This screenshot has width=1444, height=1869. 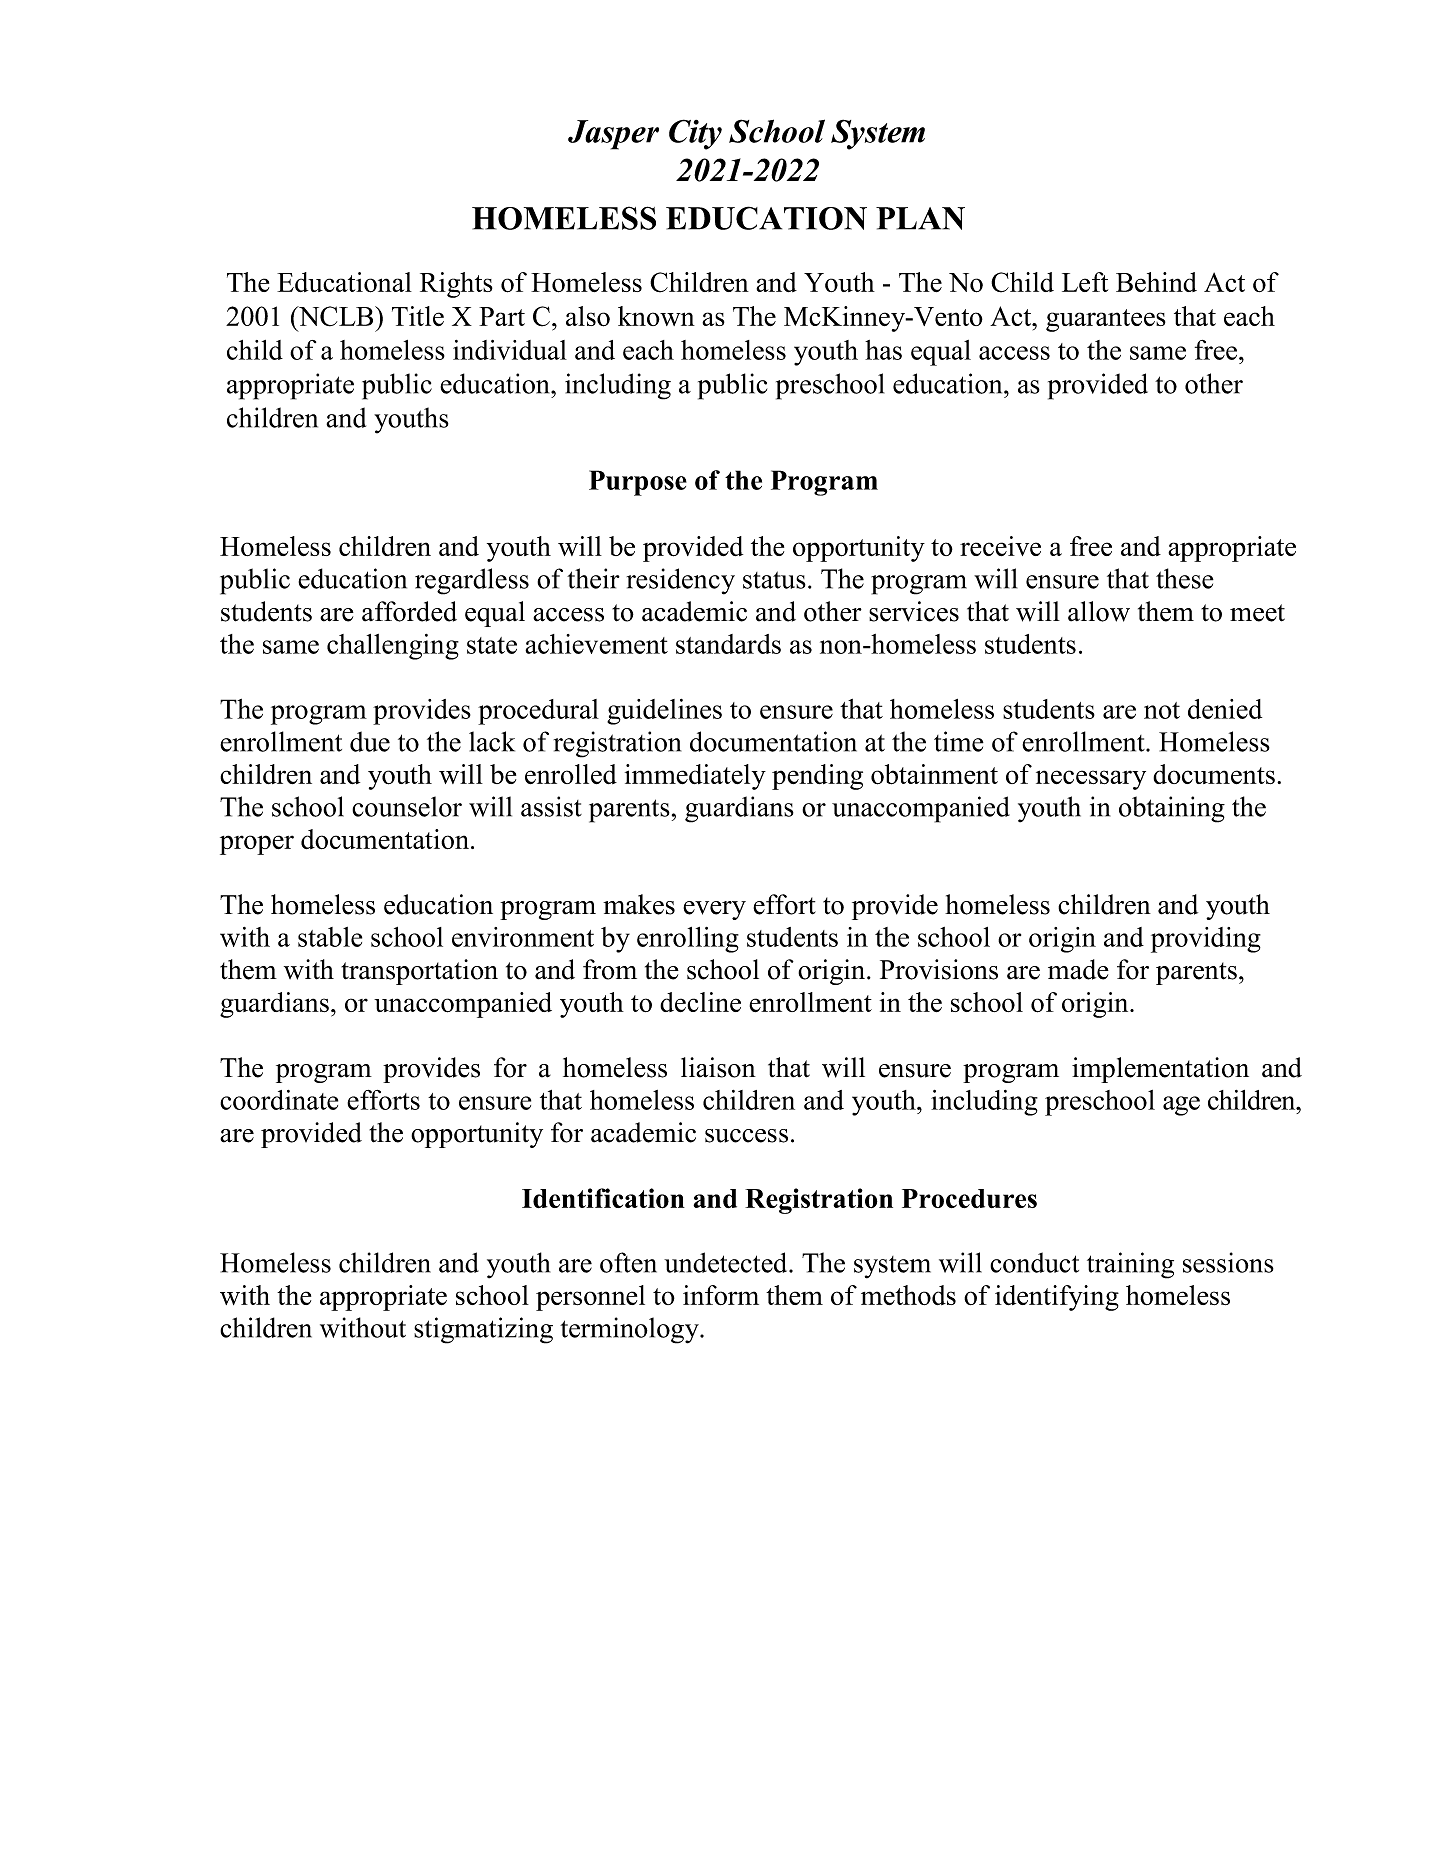 What do you see at coordinates (456, 285) in the screenshot?
I see `Rights` at bounding box center [456, 285].
